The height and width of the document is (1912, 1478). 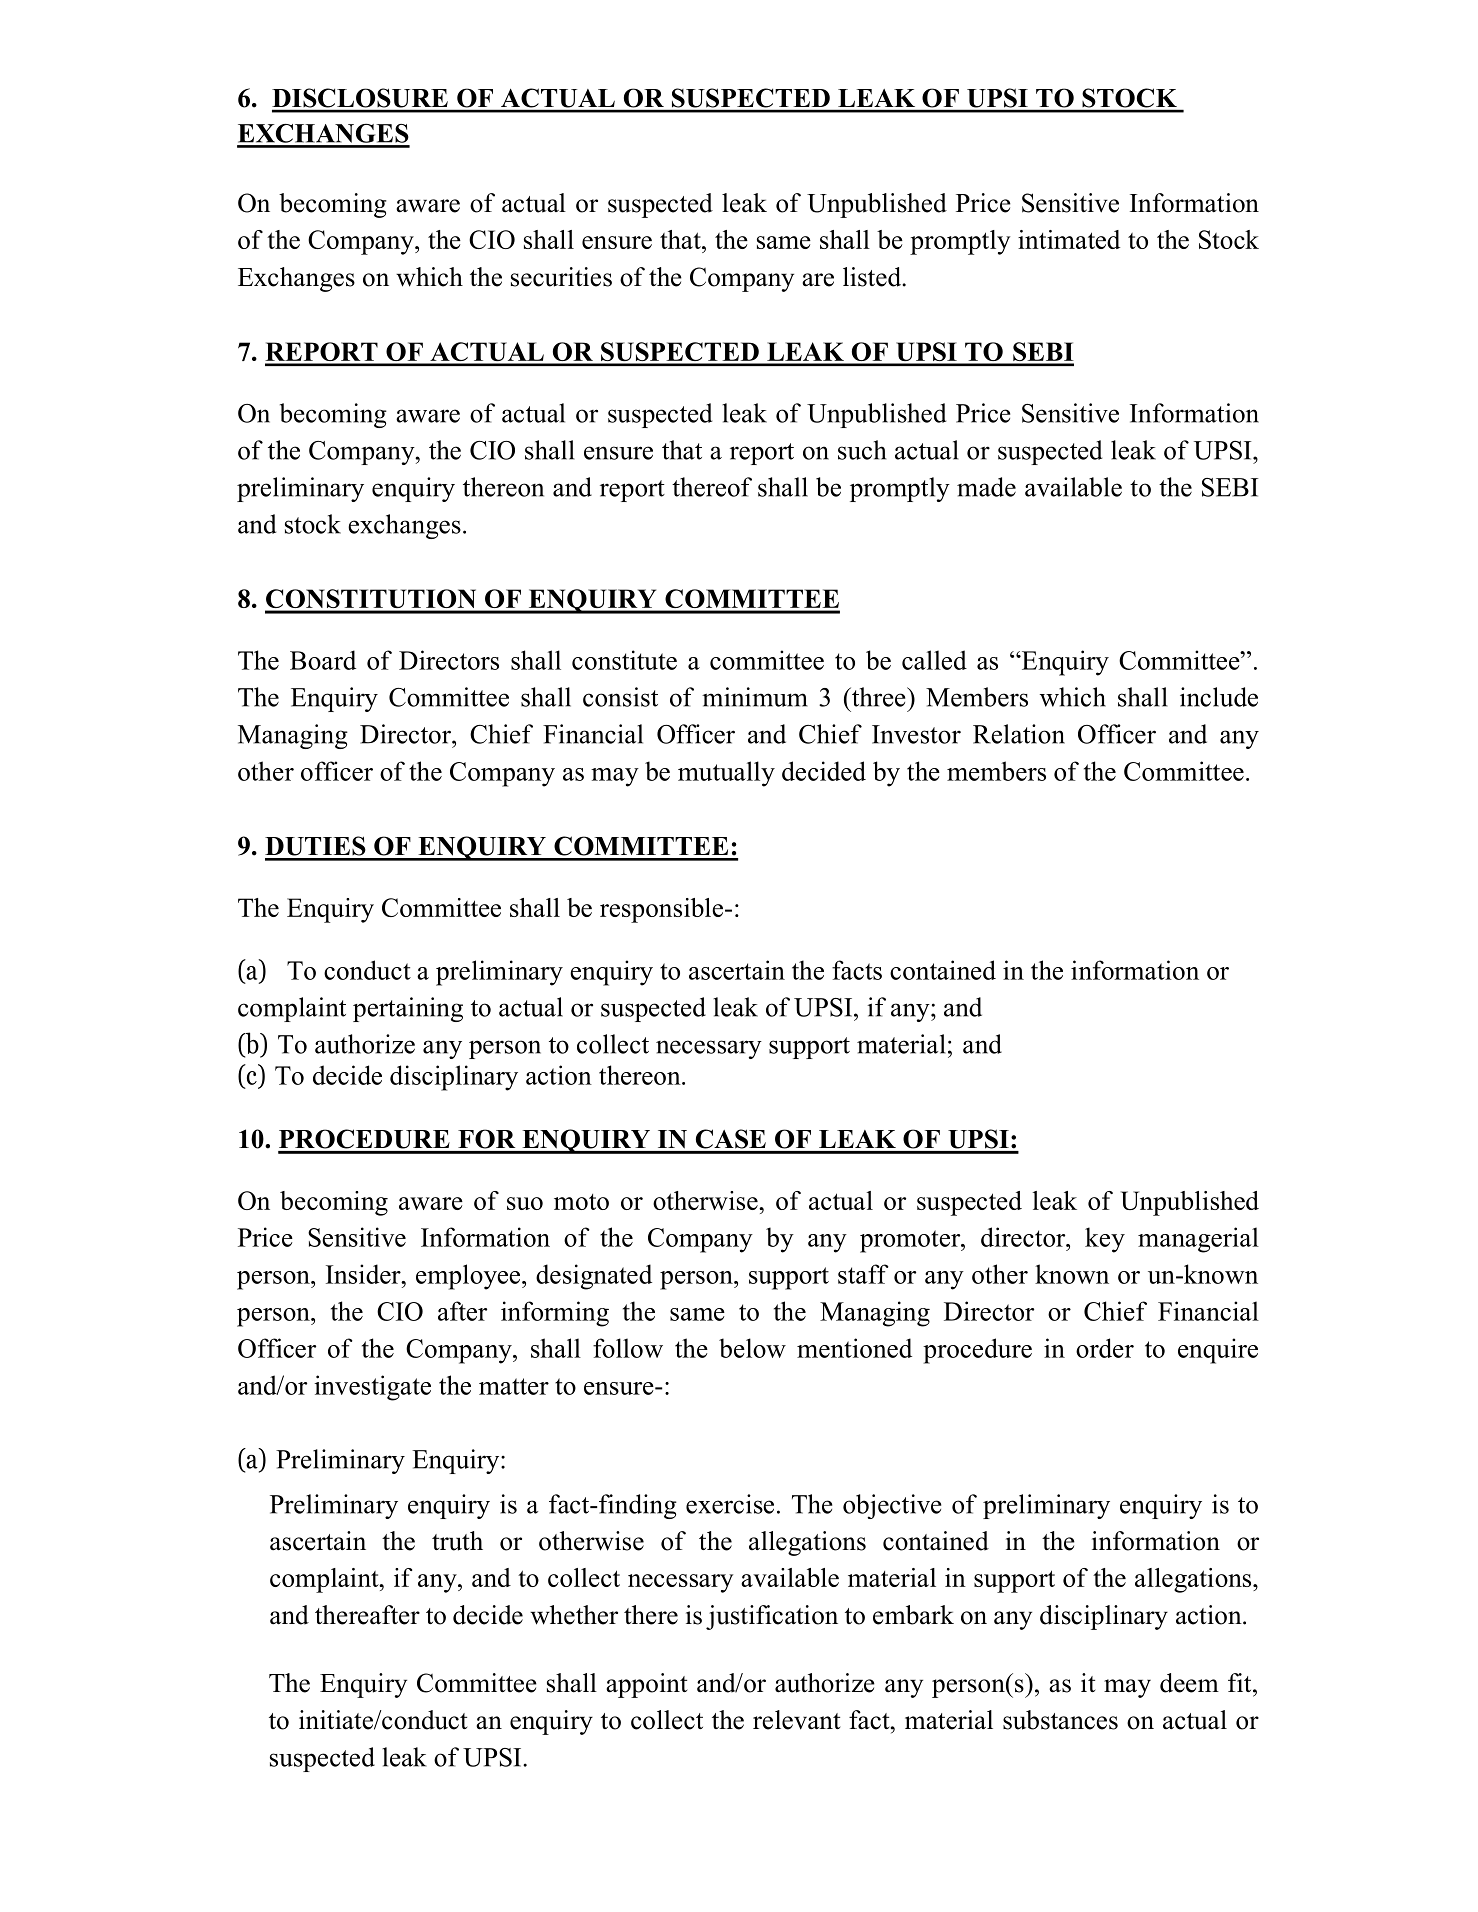 What do you see at coordinates (323, 660) in the document?
I see `Board` at bounding box center [323, 660].
